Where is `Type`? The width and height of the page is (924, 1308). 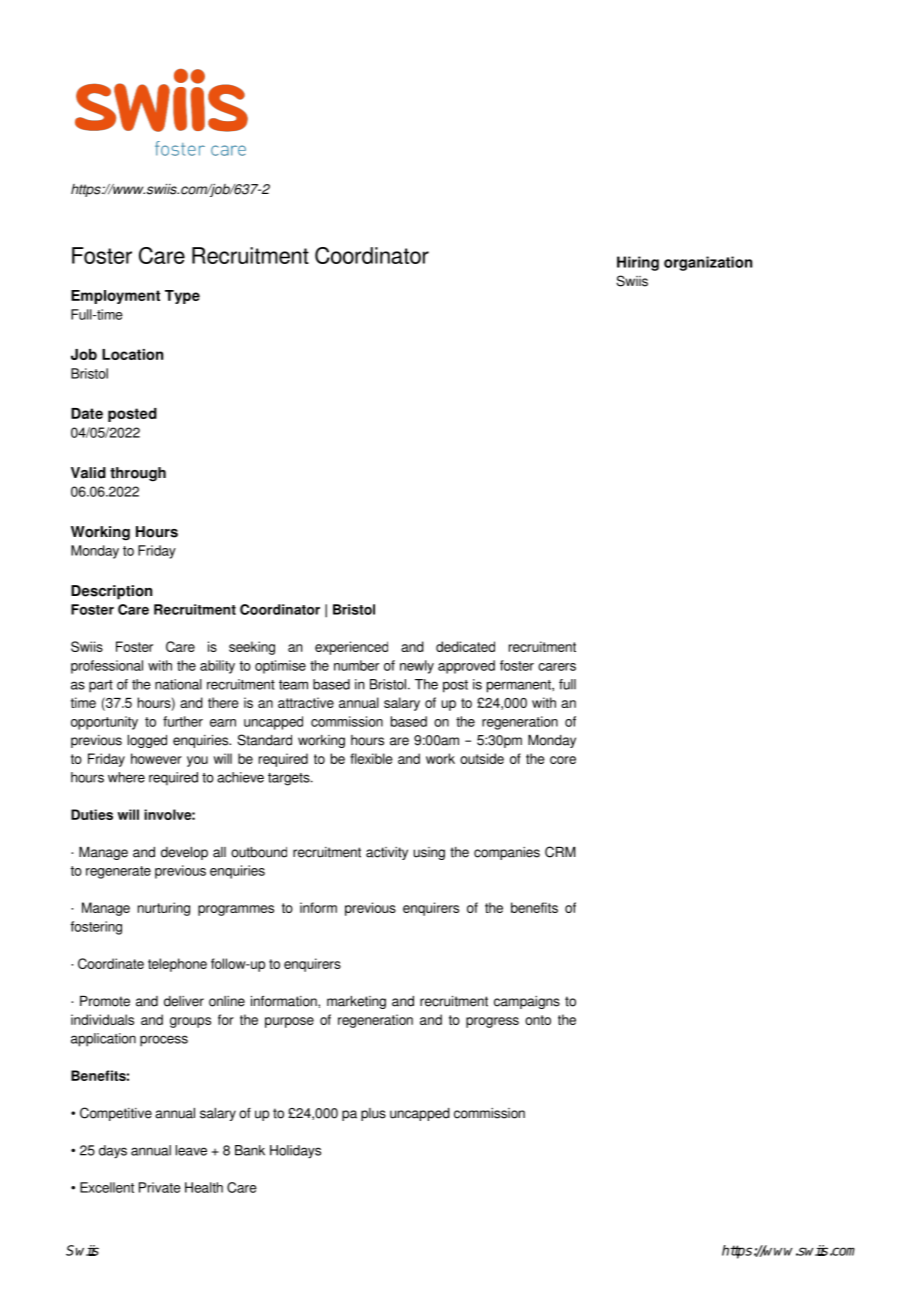
Type is located at coordinates (182, 297).
